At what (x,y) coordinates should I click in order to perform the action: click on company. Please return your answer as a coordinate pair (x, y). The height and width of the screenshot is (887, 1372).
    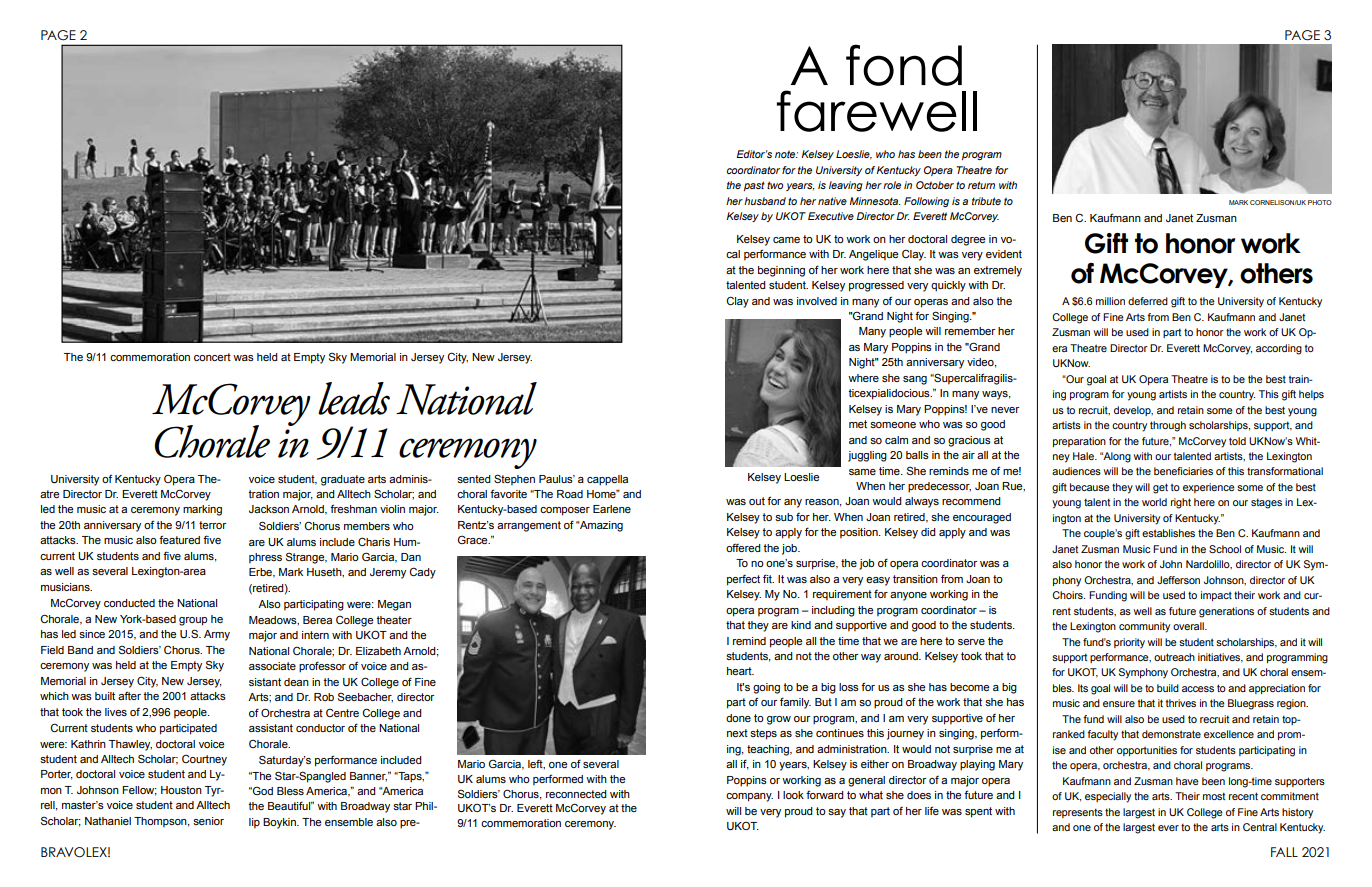
    Looking at the image, I should click on (749, 797).
